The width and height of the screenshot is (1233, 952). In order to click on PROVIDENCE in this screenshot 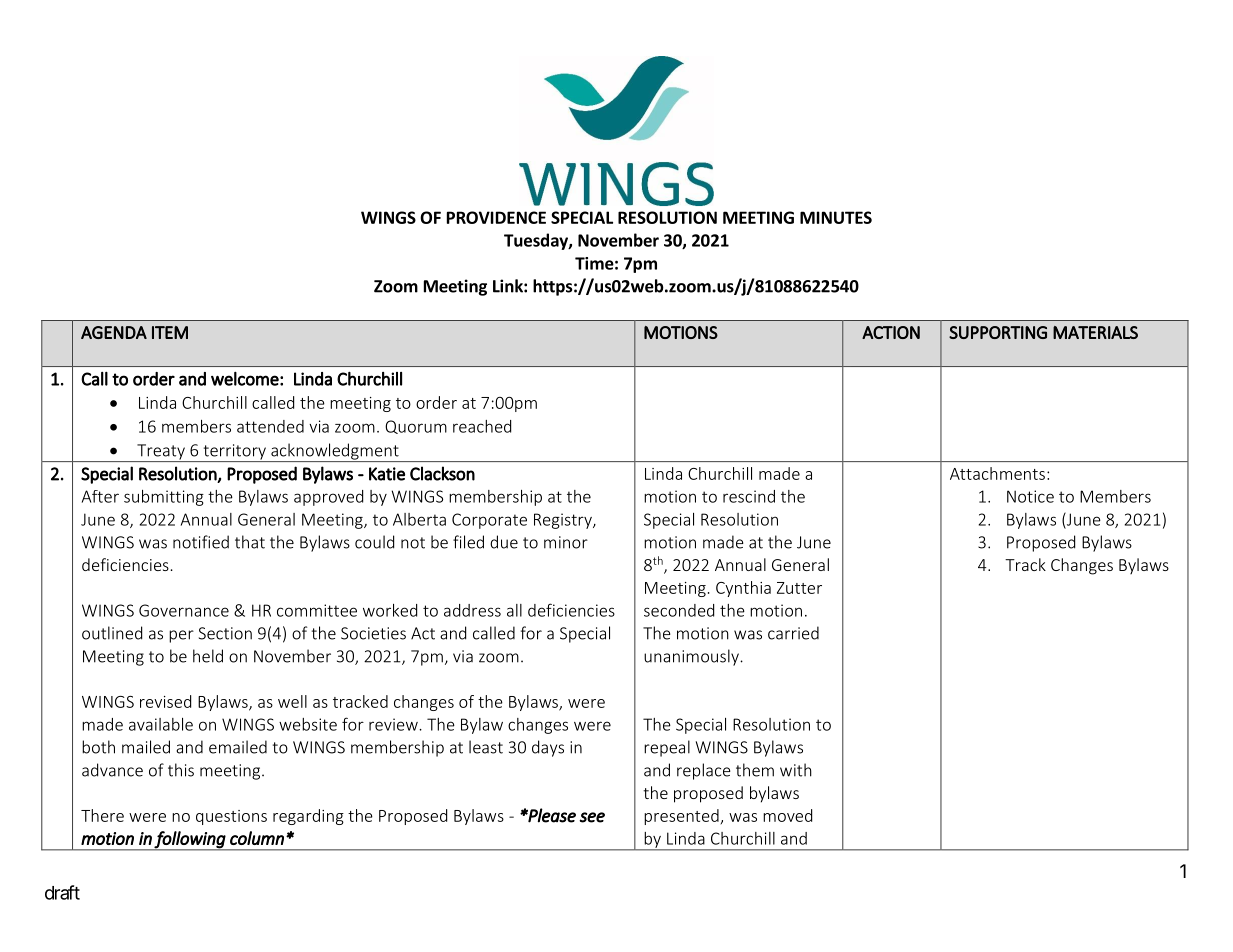, I will do `click(496, 217)`.
